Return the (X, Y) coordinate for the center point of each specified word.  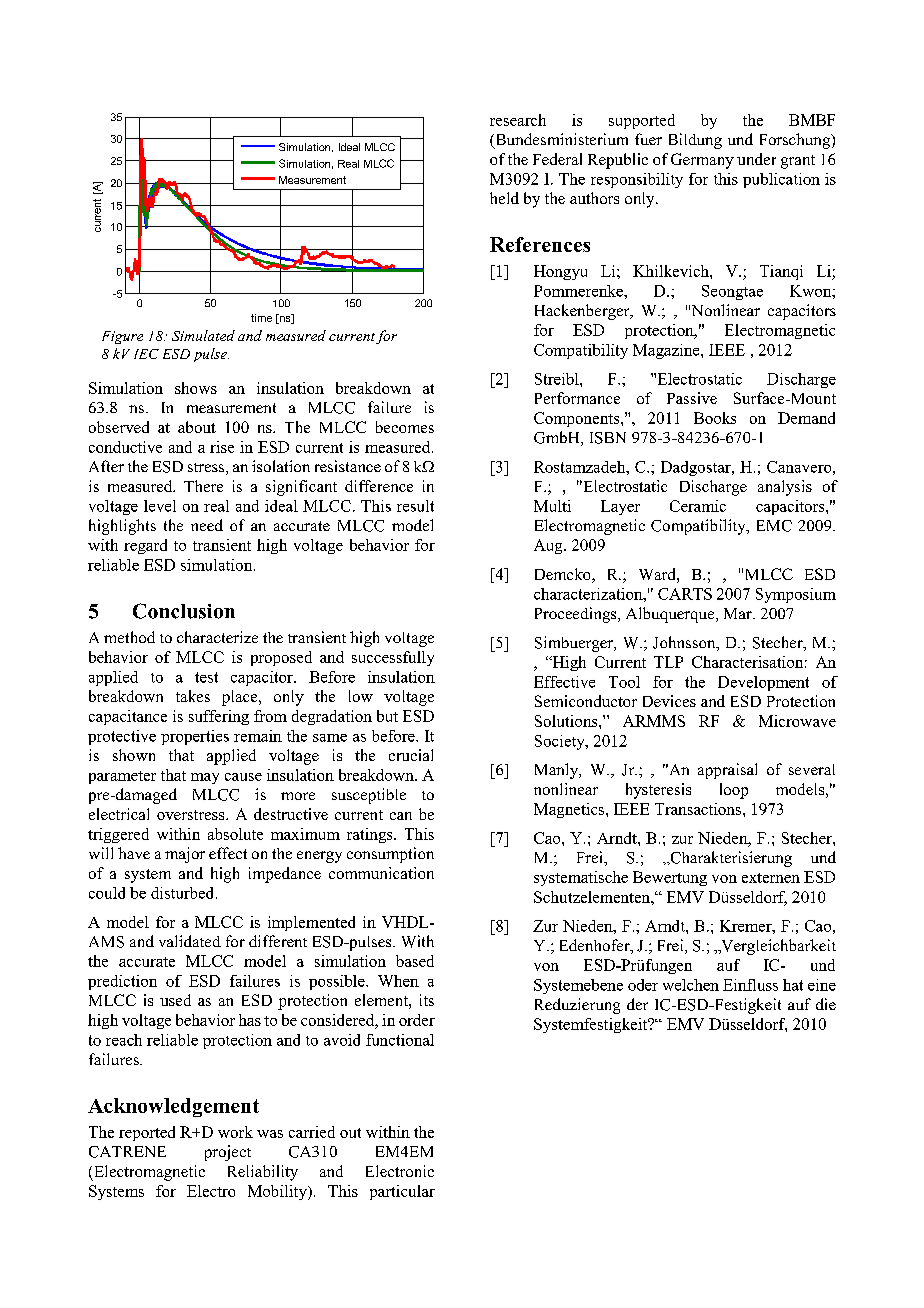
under (756, 159)
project (228, 1153)
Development (763, 683)
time (261, 318)
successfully (393, 658)
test (206, 677)
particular (402, 1192)
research (518, 120)
